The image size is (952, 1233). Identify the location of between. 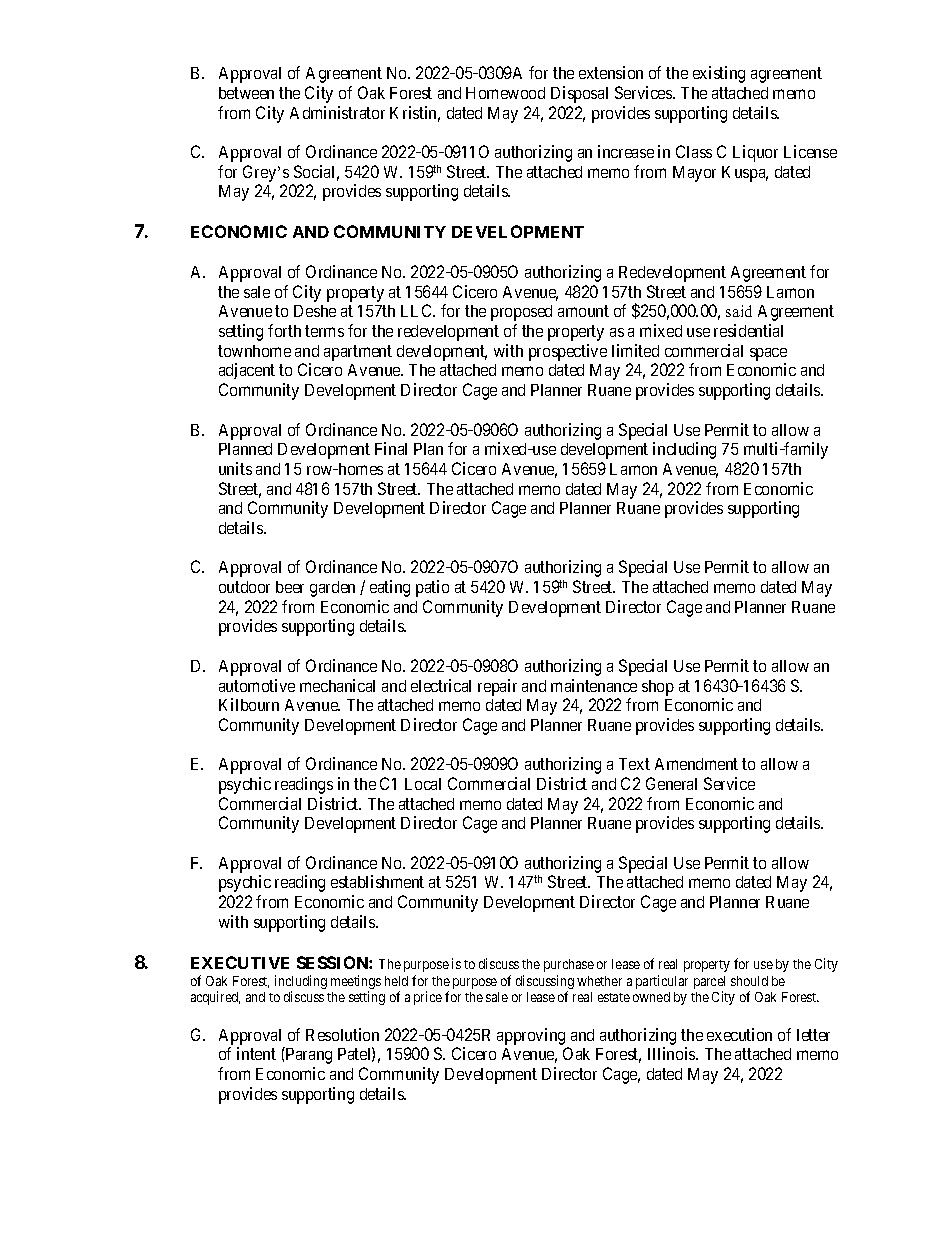
(246, 93).
